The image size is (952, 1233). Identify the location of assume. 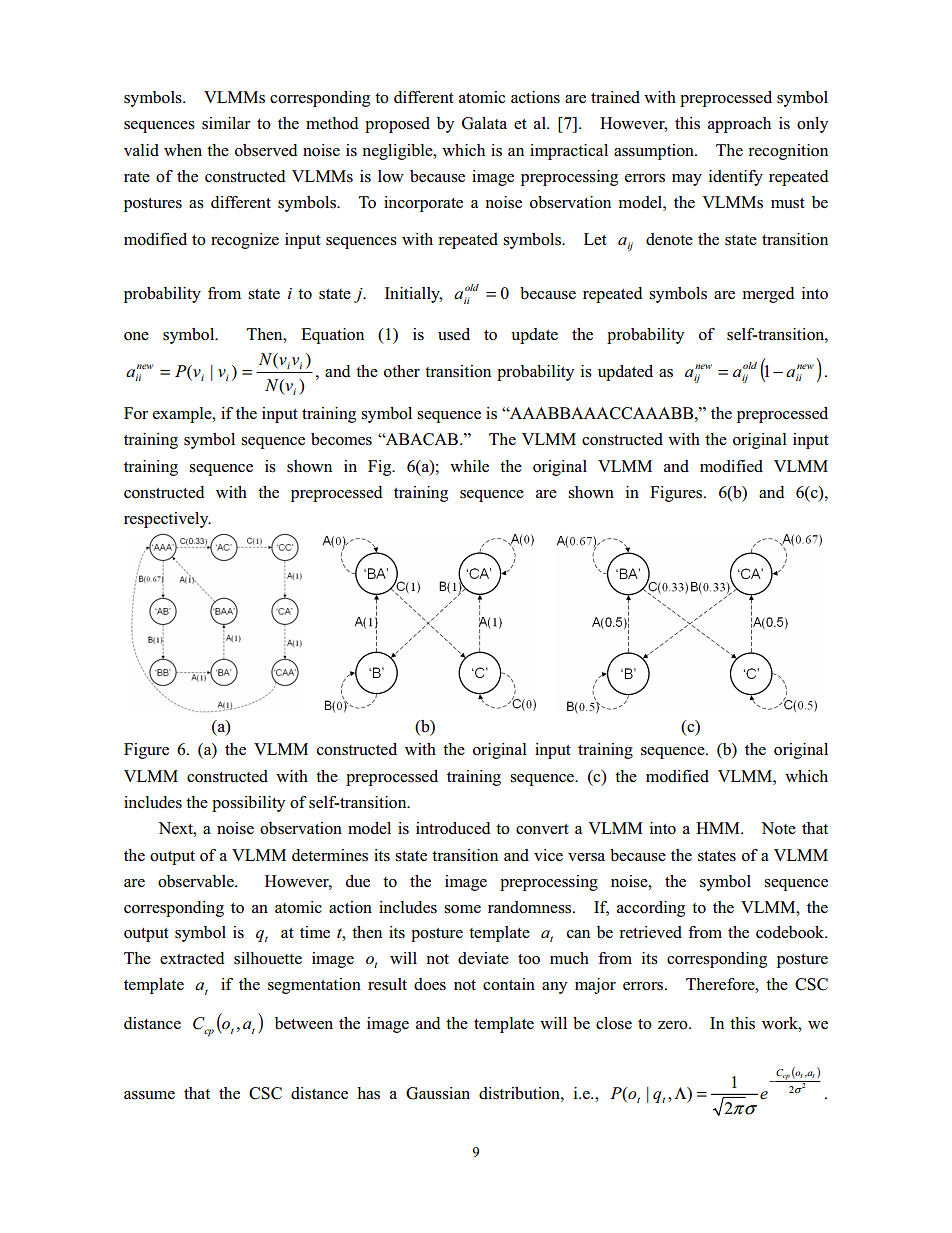
(149, 1095).
